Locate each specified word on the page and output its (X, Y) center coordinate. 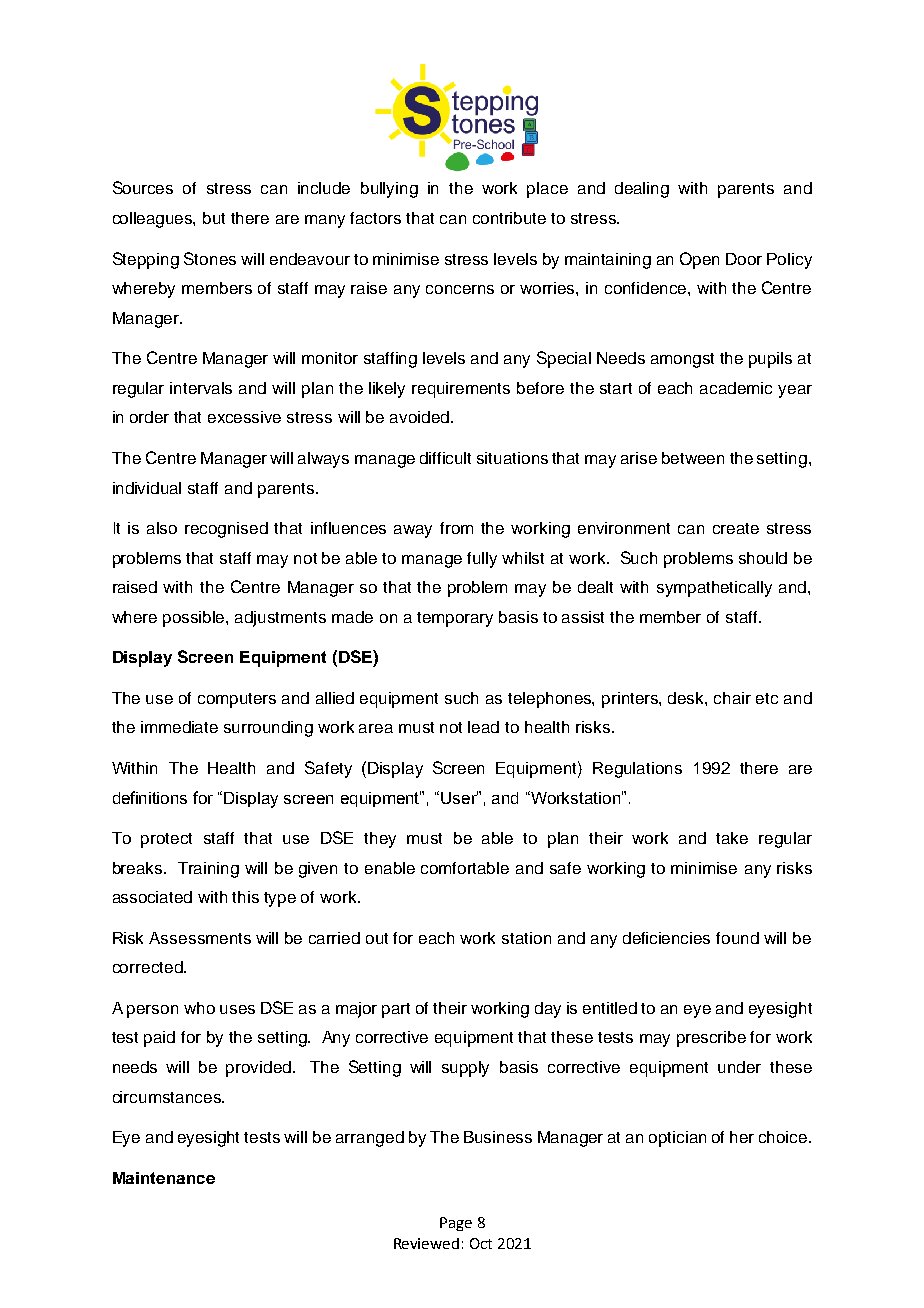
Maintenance (164, 1178)
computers (237, 700)
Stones (210, 258)
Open (699, 260)
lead (483, 727)
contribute (509, 218)
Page (456, 1224)
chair (732, 698)
